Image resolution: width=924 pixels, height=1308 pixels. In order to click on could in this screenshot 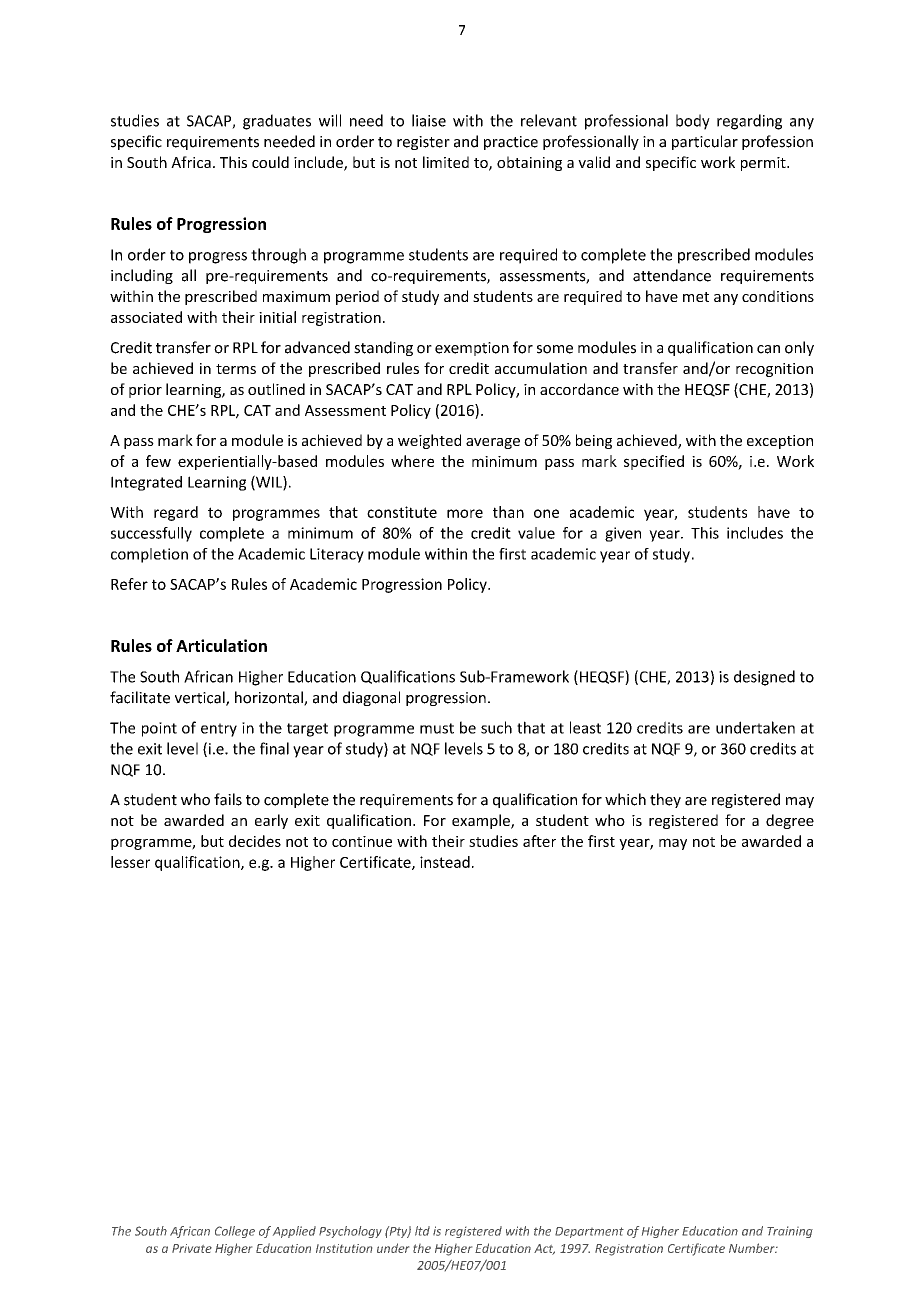, I will do `click(270, 162)`.
